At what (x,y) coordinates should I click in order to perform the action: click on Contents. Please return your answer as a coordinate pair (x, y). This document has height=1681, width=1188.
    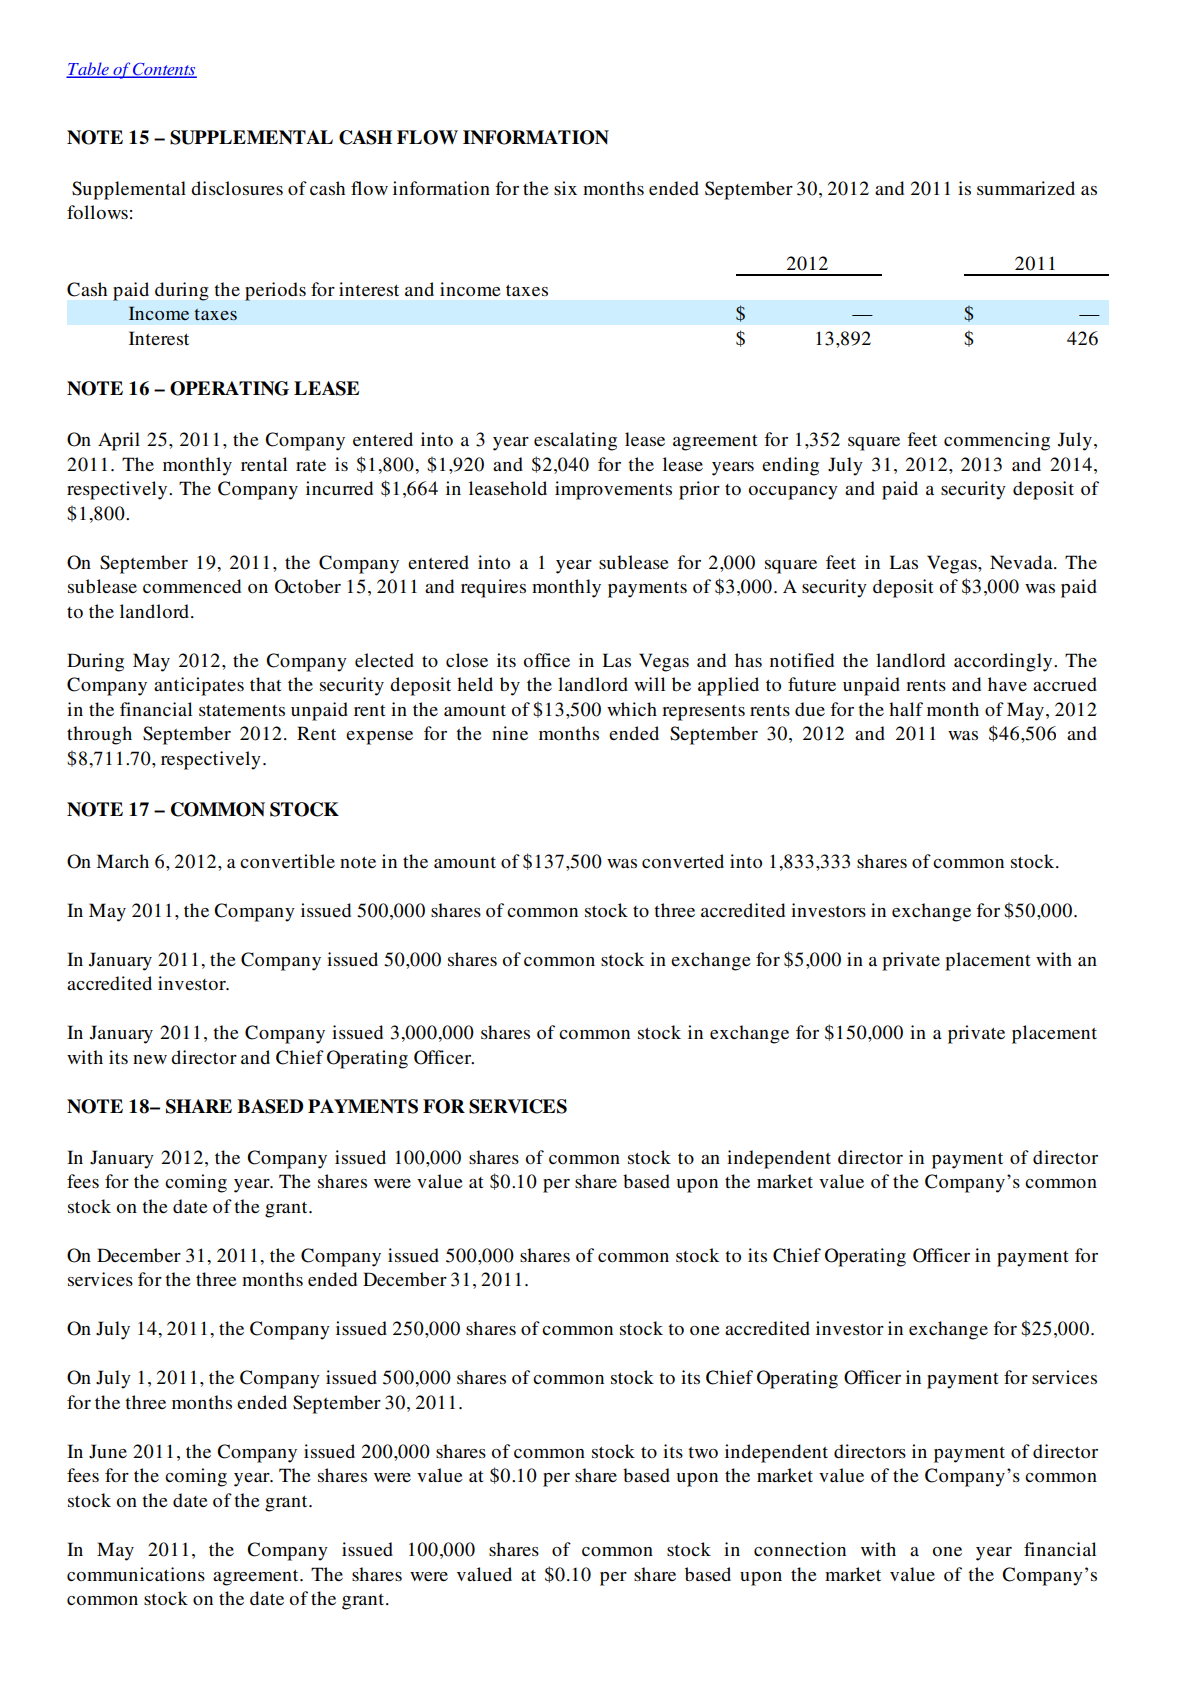
    Looking at the image, I should click on (164, 70).
